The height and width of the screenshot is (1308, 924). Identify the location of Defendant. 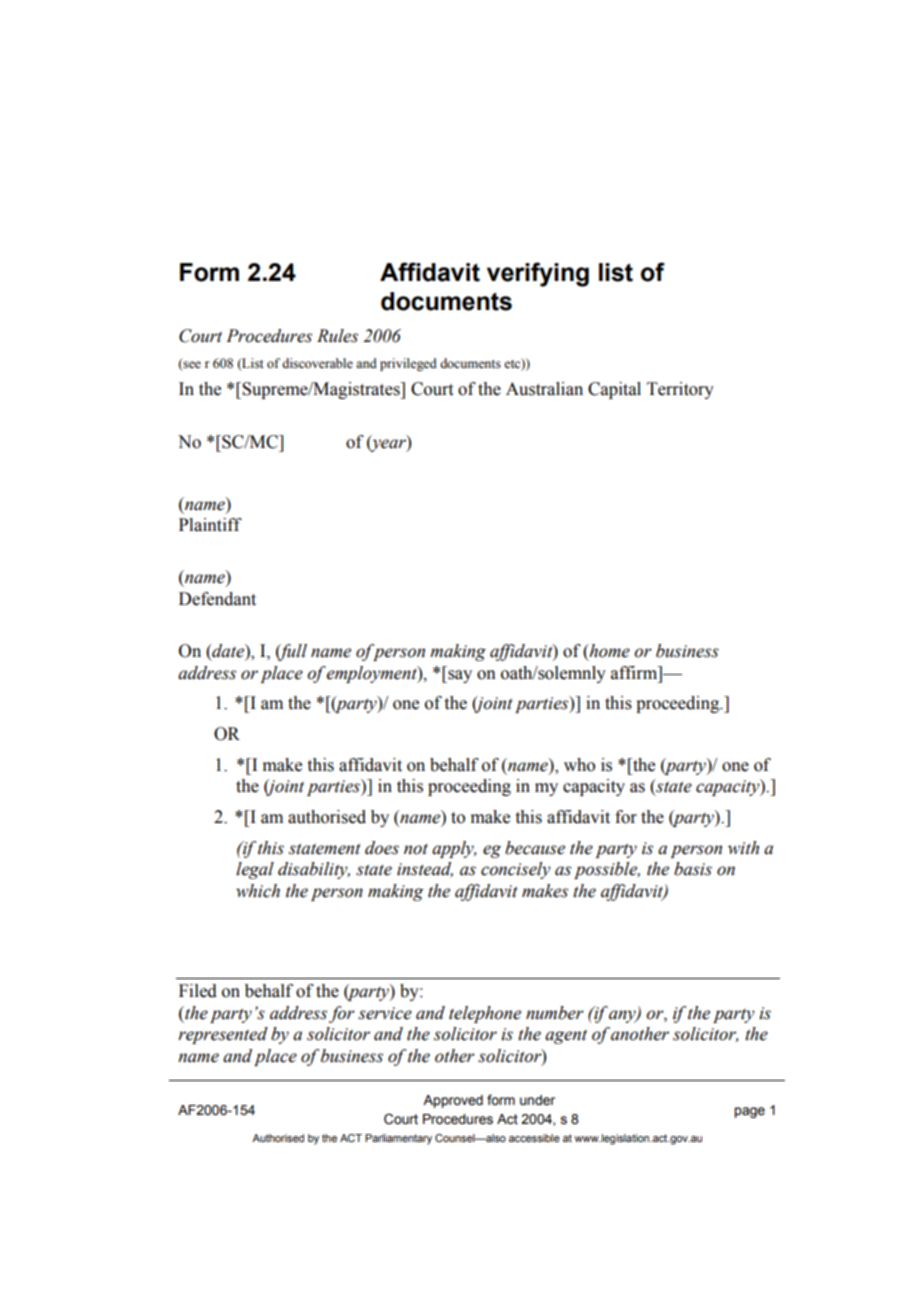
(217, 599).
